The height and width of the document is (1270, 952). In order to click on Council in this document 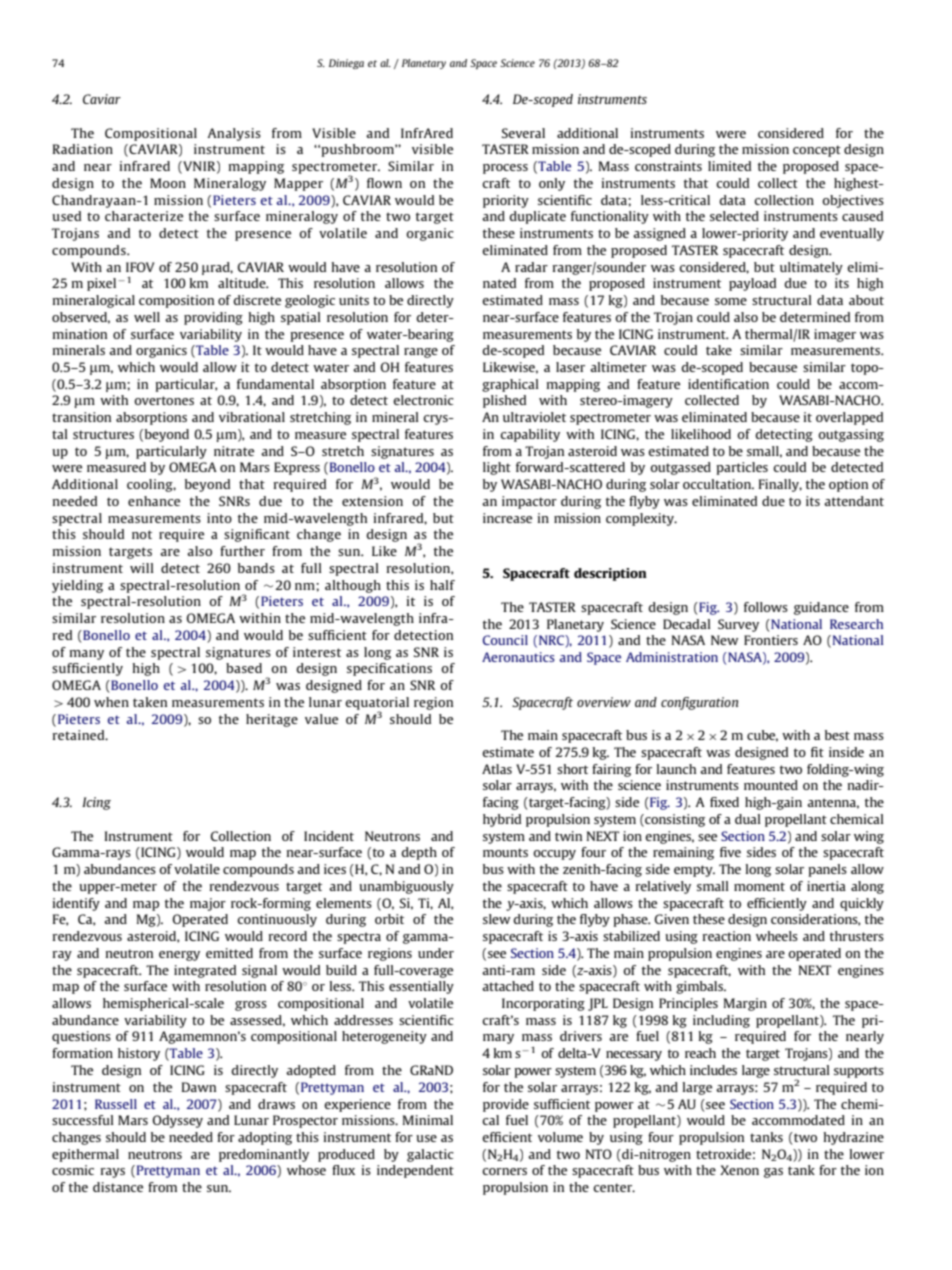, I will do `click(505, 640)`.
